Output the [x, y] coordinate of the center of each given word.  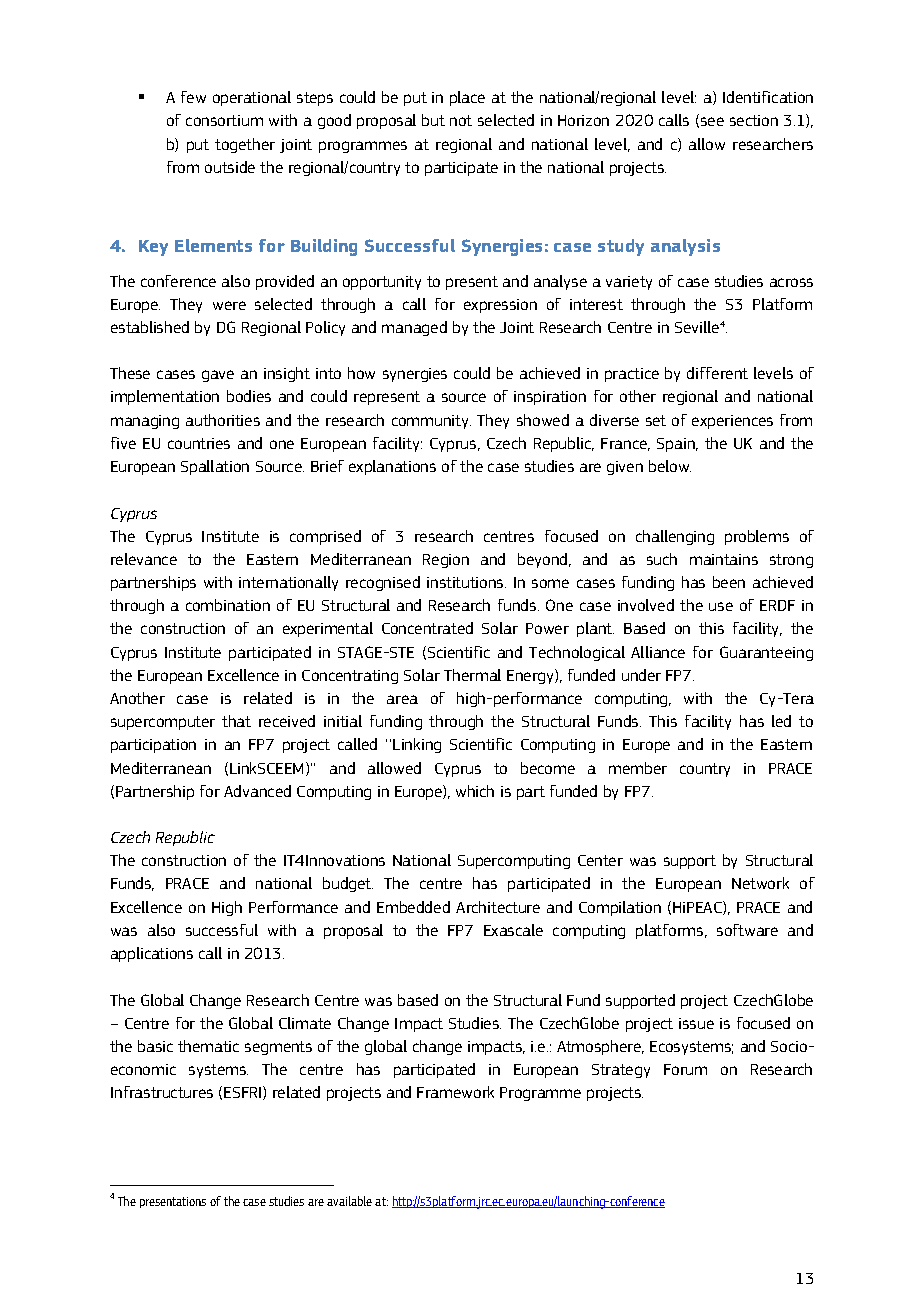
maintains [724, 559]
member [638, 768]
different [717, 373]
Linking [417, 745]
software [747, 930]
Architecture [498, 907]
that [236, 721]
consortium [224, 120]
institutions [466, 582]
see [712, 121]
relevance [144, 559]
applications [152, 954]
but [433, 120]
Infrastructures [162, 1092]
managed [414, 328]
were [229, 305]
